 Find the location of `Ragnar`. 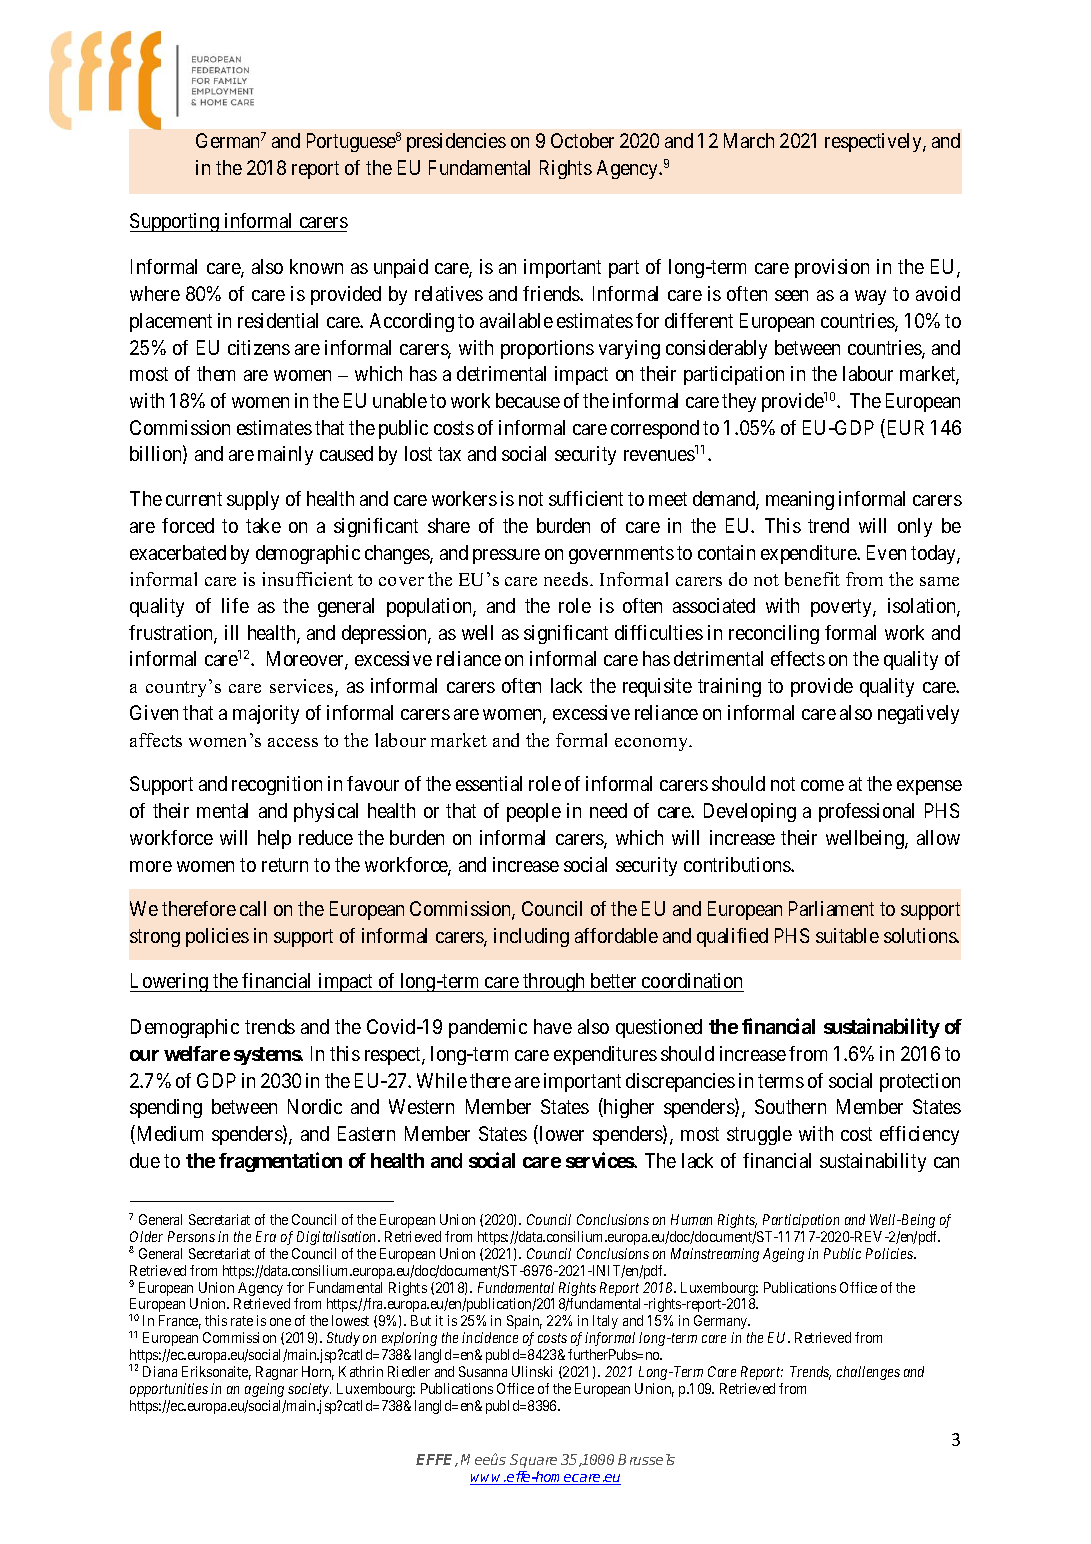

Ragnar is located at coordinates (277, 1373).
